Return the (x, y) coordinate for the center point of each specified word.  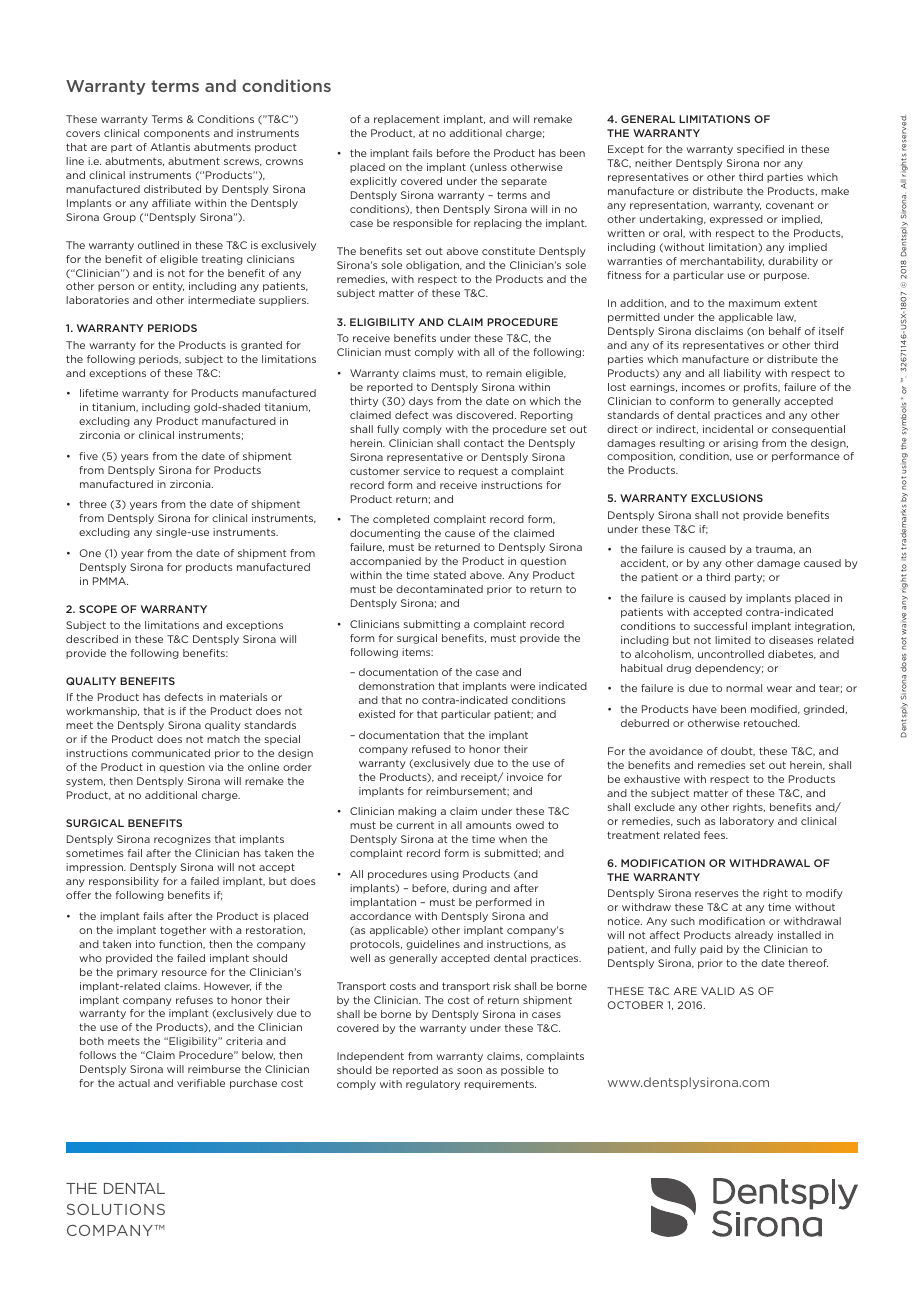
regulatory (433, 1085)
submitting (432, 625)
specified (760, 150)
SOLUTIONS (116, 1209)
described (92, 639)
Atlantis (170, 147)
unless (490, 167)
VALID (718, 991)
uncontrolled (731, 654)
